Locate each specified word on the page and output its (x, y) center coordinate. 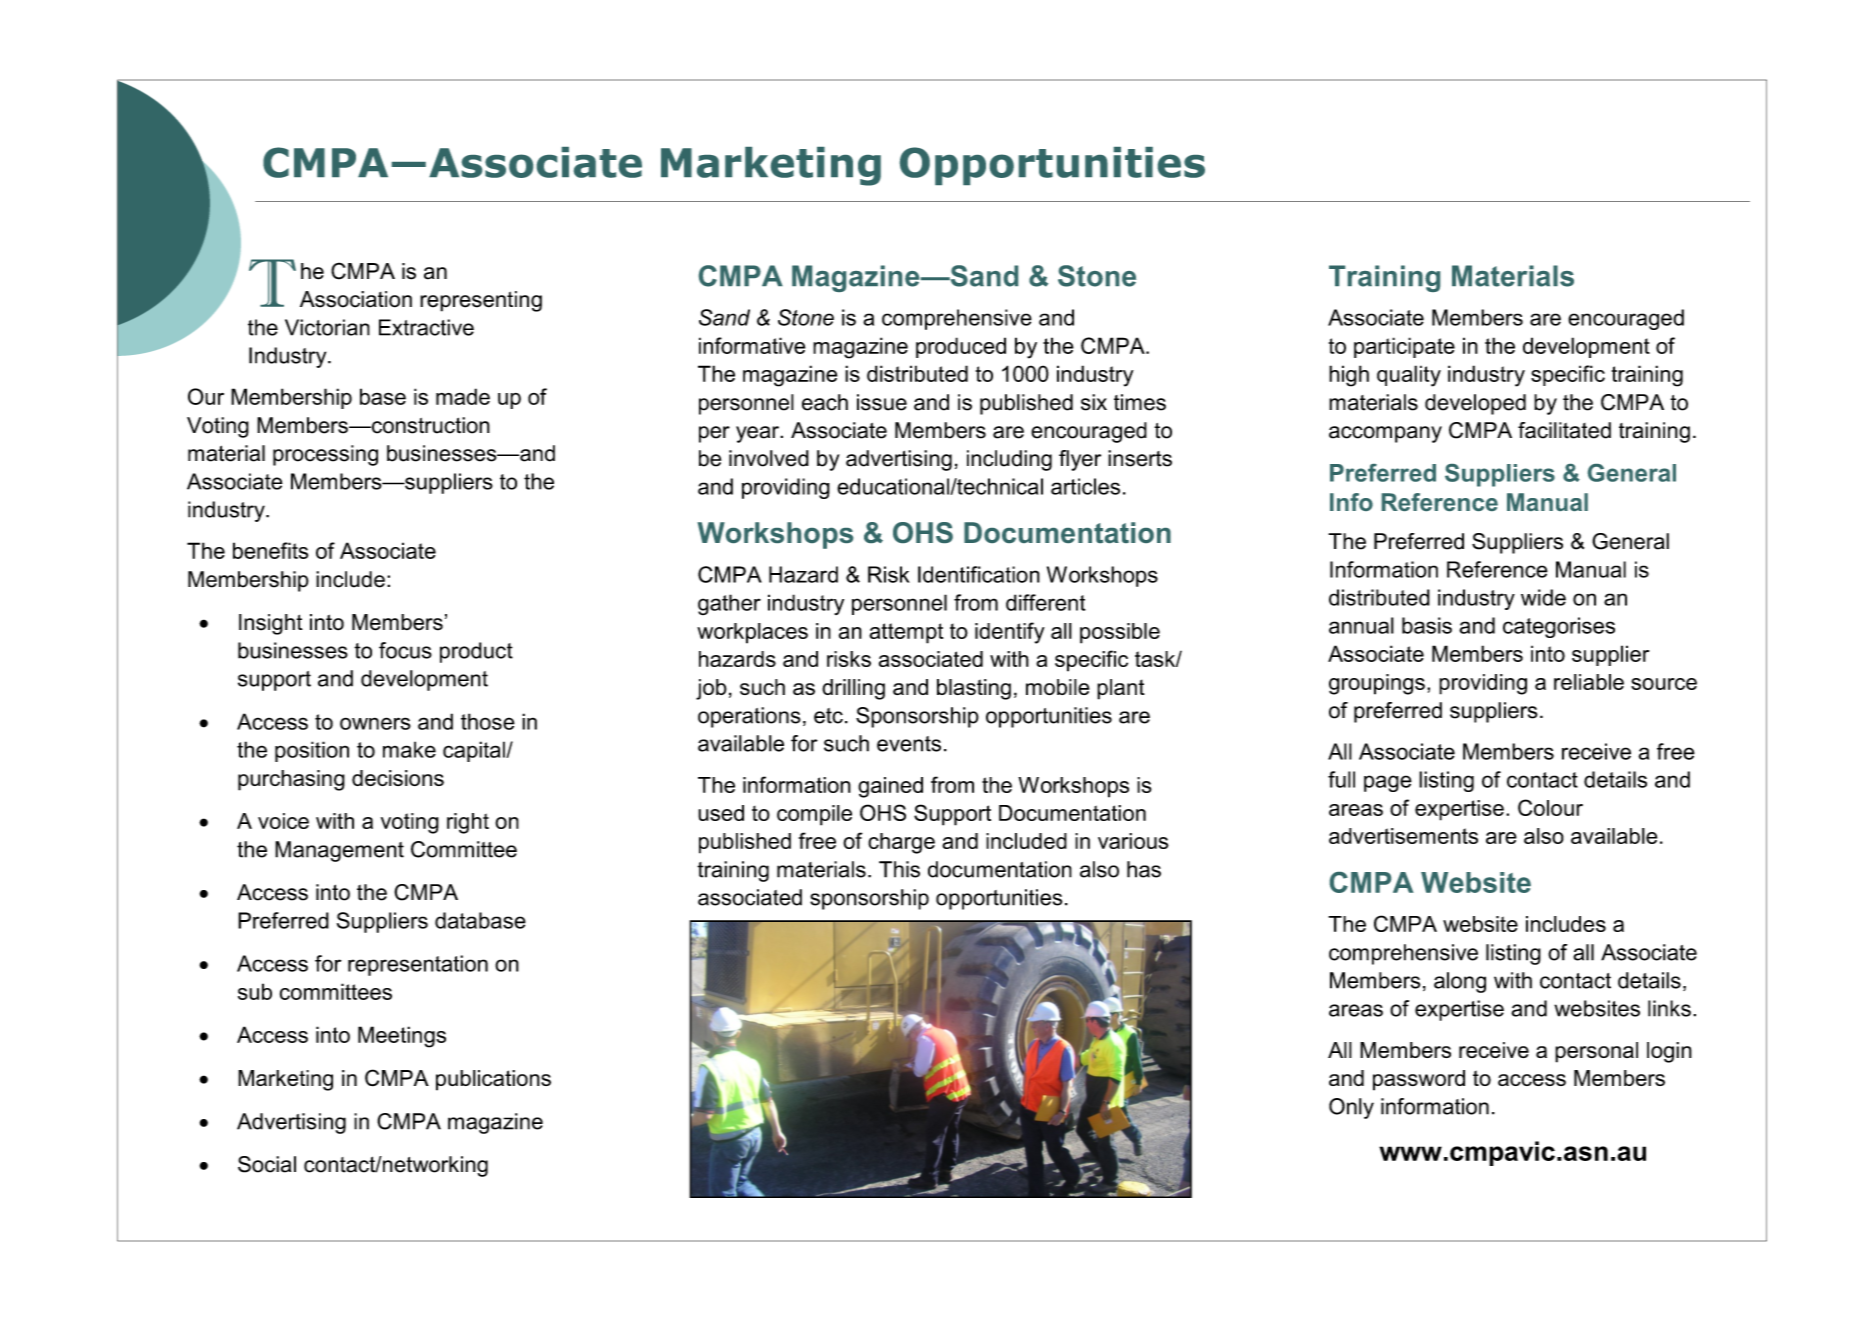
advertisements (1403, 836)
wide (1543, 597)
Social (267, 1164)
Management (339, 851)
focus (405, 650)
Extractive (426, 327)
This (899, 869)
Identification (979, 574)
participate (1404, 347)
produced (961, 347)
